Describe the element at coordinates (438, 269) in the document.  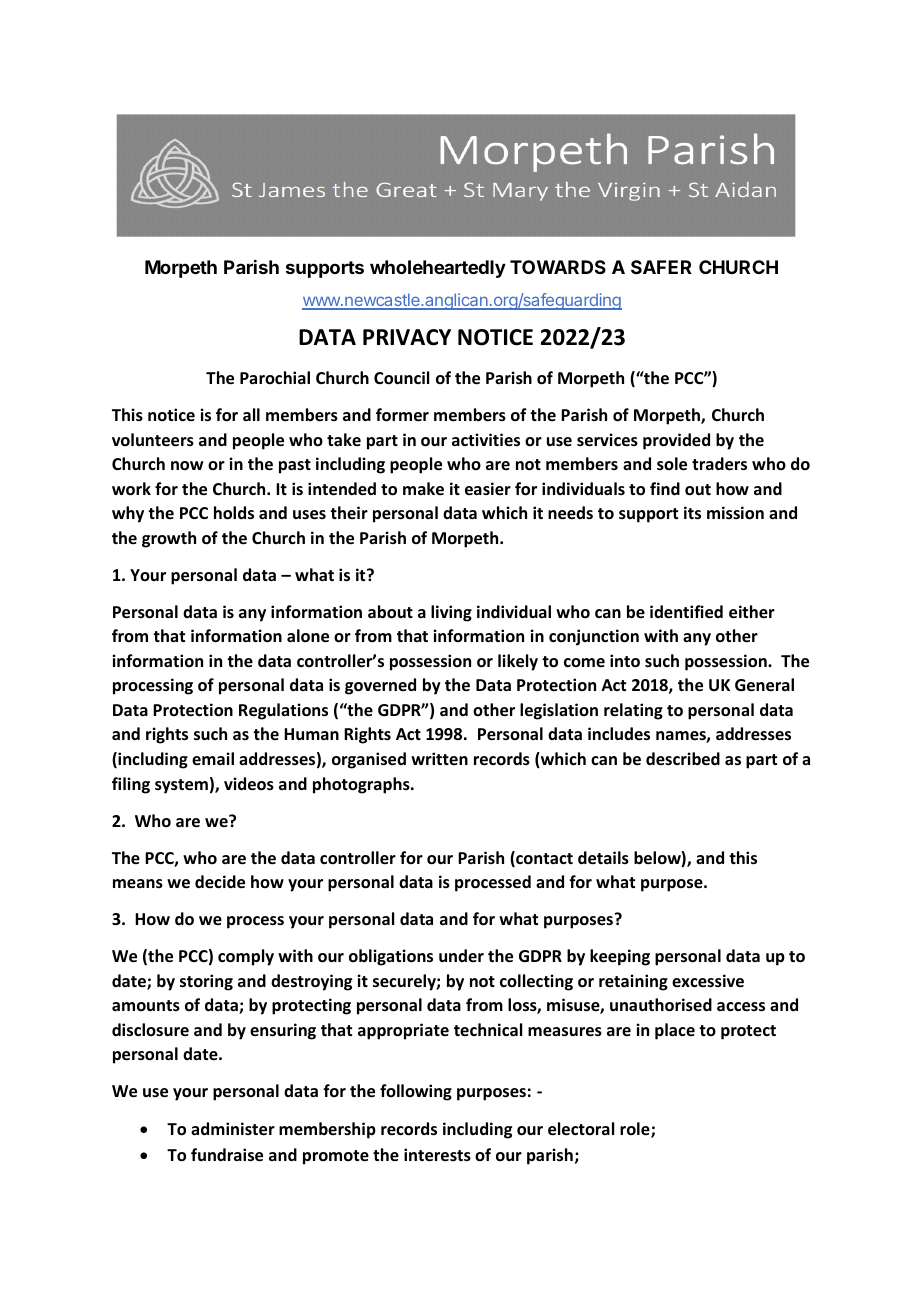
I see `wholeheartedly` at that location.
